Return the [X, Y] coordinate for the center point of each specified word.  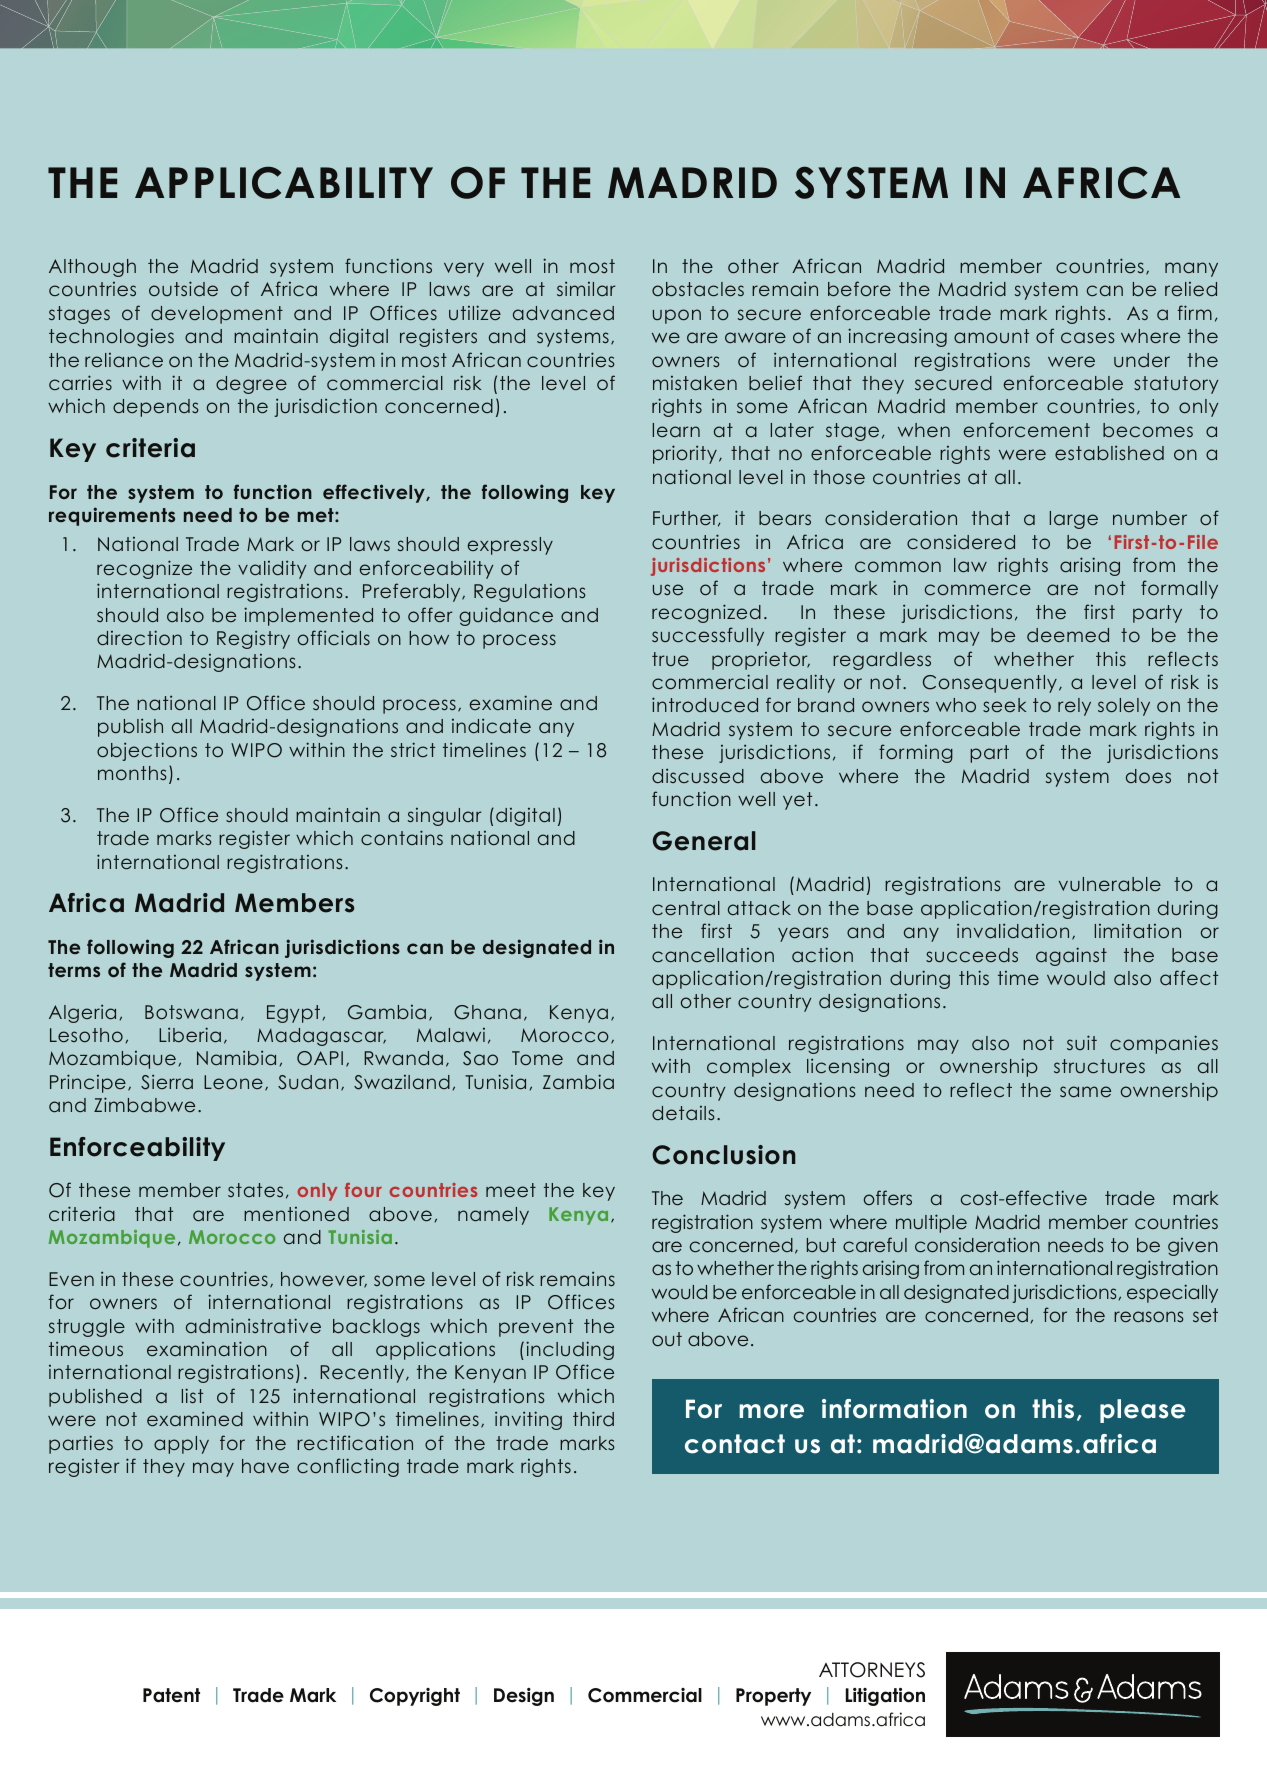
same [1085, 1091]
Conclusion [723, 1155]
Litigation [885, 1697]
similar [586, 288]
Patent [171, 1695]
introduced [705, 704]
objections [147, 751]
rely [1074, 707]
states [255, 1190]
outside [183, 288]
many [1191, 269]
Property [773, 1697]
